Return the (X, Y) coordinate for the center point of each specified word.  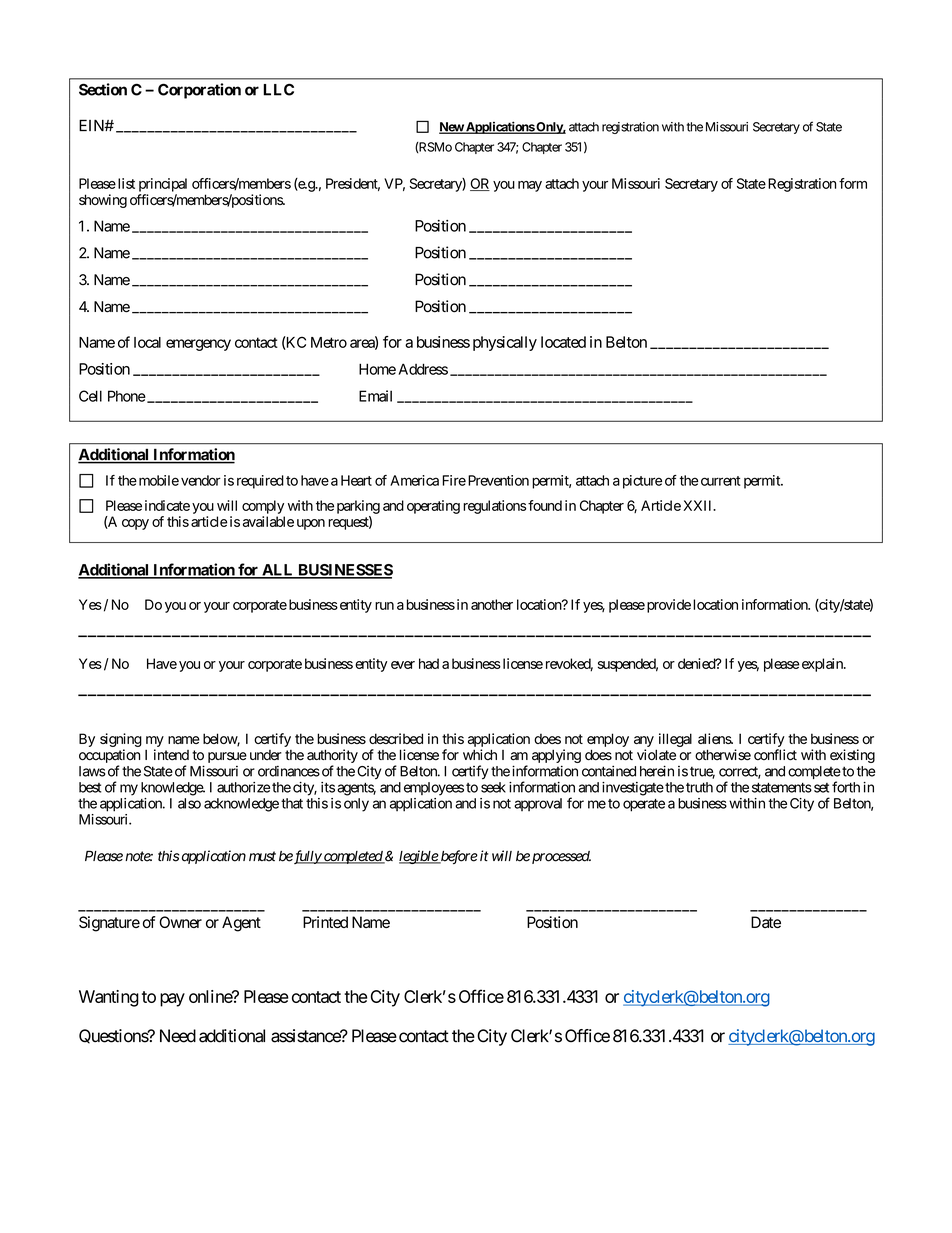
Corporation (199, 91)
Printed (325, 922)
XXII (699, 505)
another (492, 604)
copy (135, 524)
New (452, 128)
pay (172, 1000)
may (530, 186)
